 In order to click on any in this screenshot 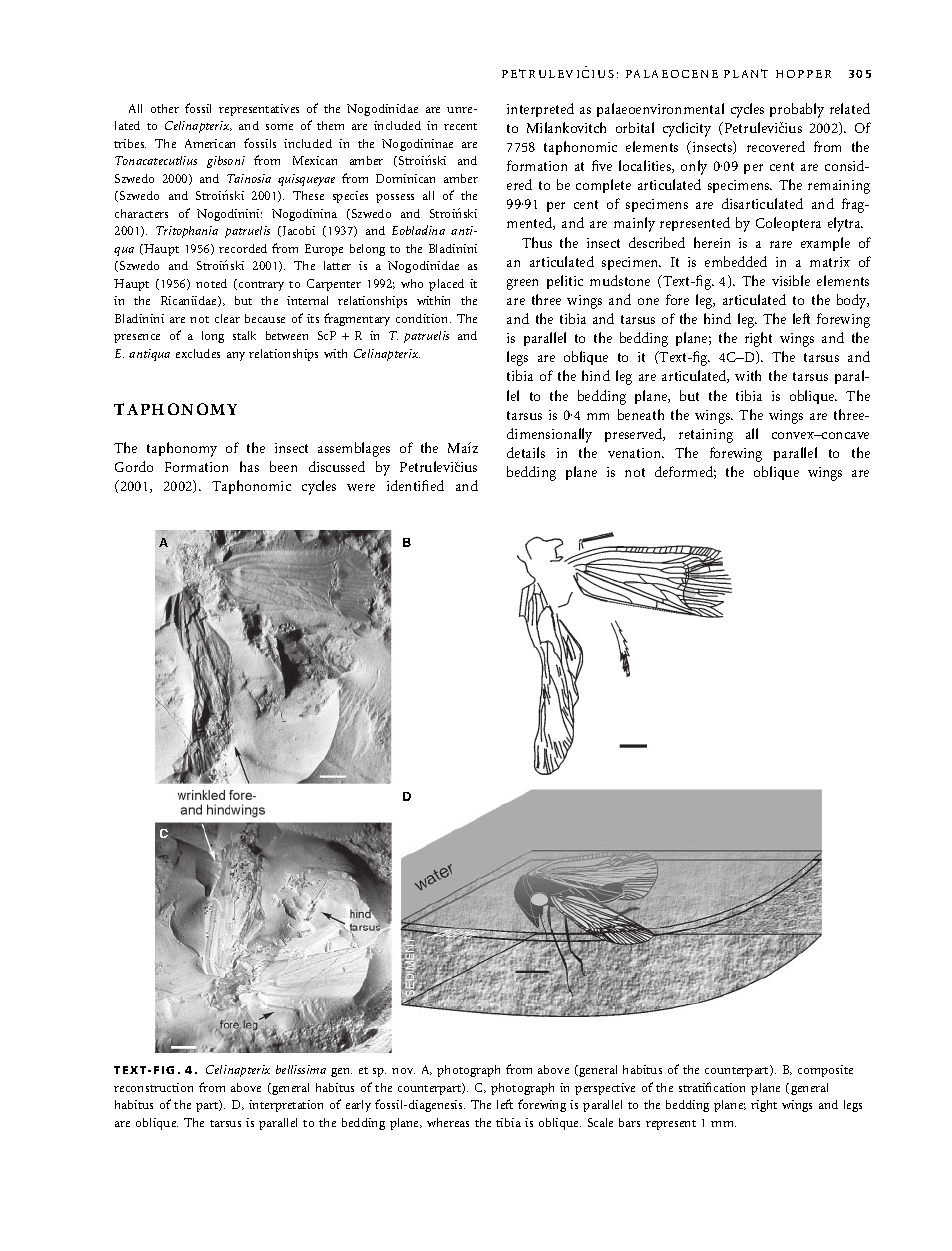, I will do `click(236, 356)`.
